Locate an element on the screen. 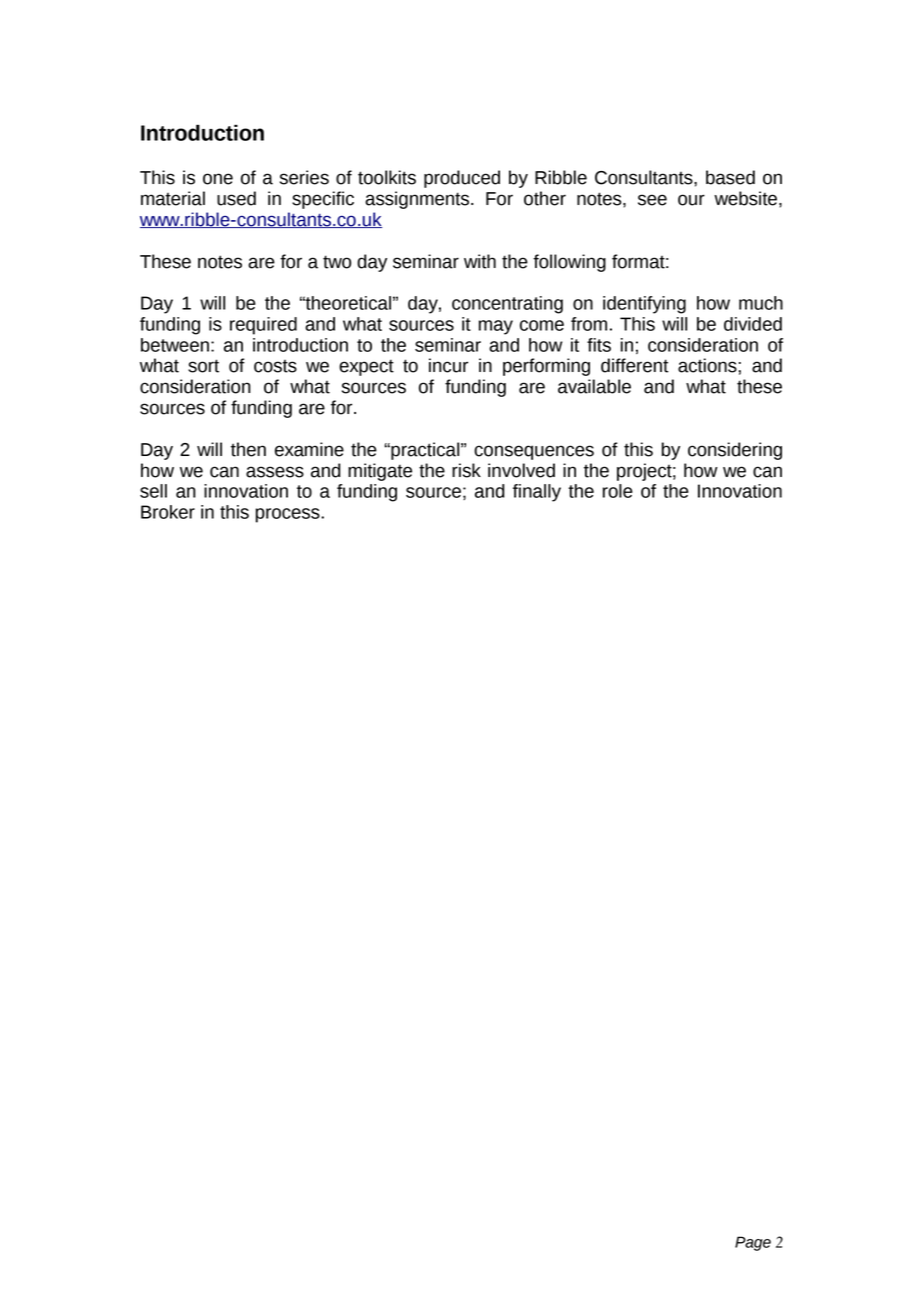  see is located at coordinates (652, 200).
